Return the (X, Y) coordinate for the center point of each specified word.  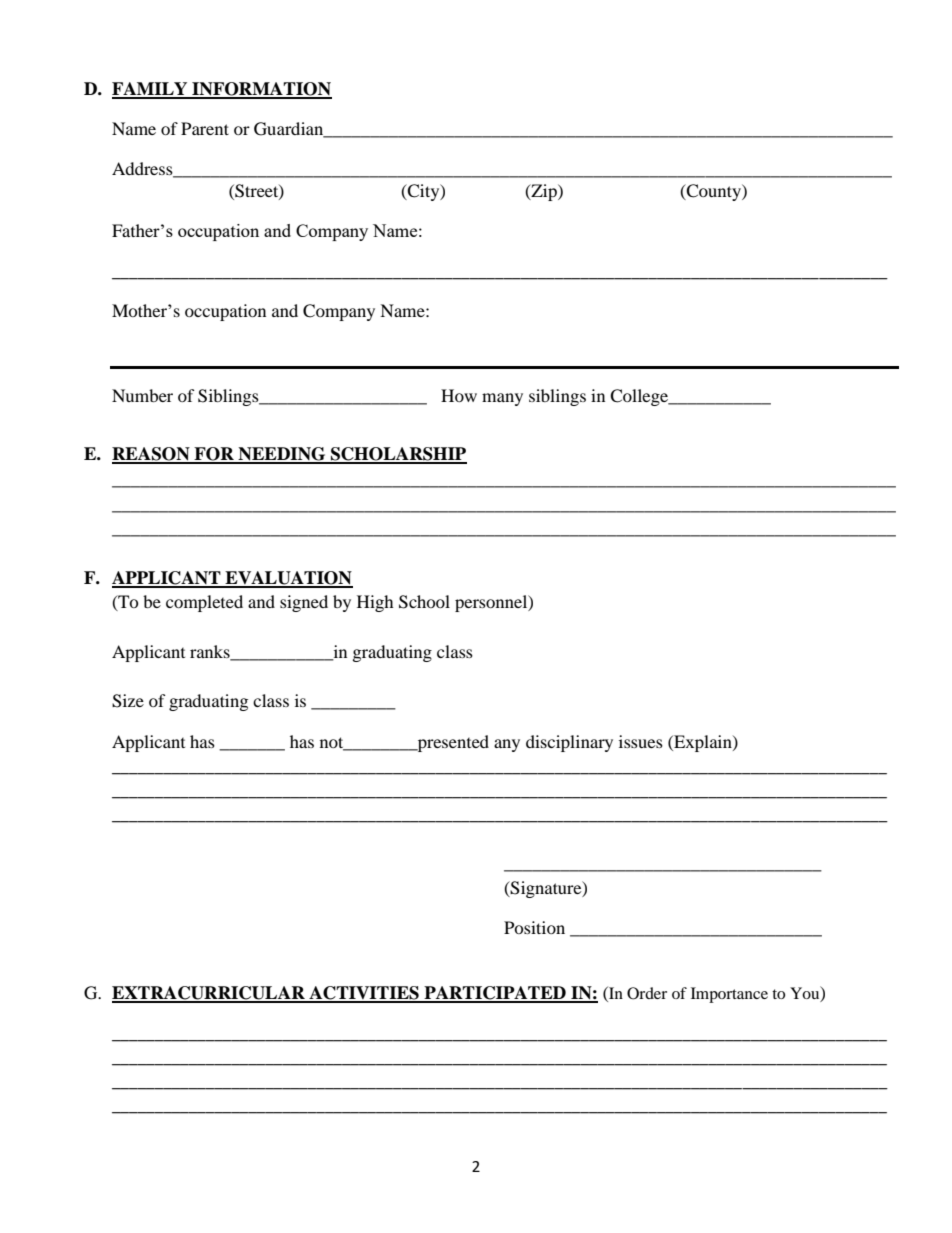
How (459, 395)
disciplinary (569, 743)
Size (128, 701)
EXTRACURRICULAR (209, 994)
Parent (205, 128)
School (424, 602)
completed (204, 603)
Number (142, 395)
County (713, 192)
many (502, 399)
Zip (544, 192)
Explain (703, 743)
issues (641, 741)
